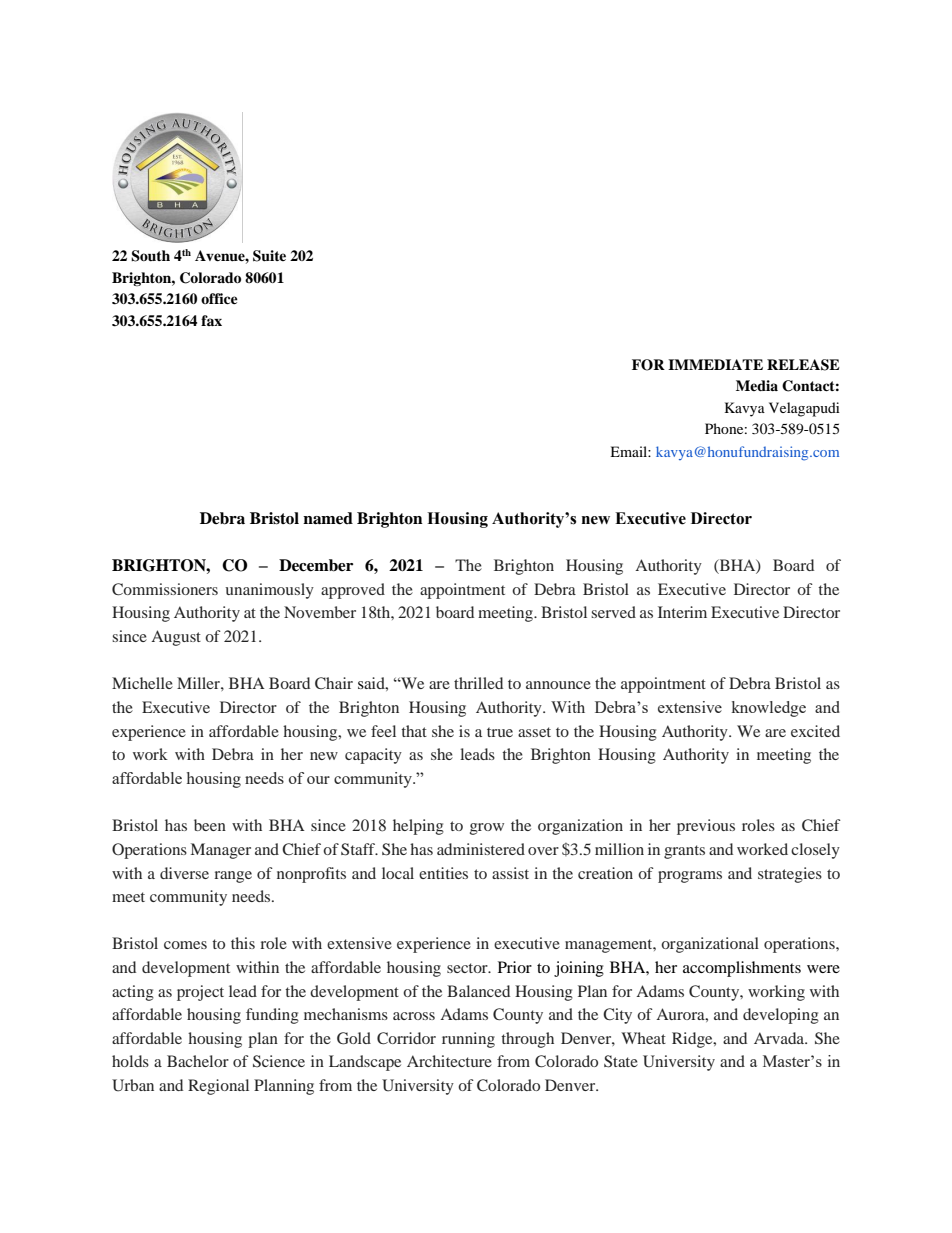 The image size is (952, 1233). I want to click on named, so click(328, 518).
